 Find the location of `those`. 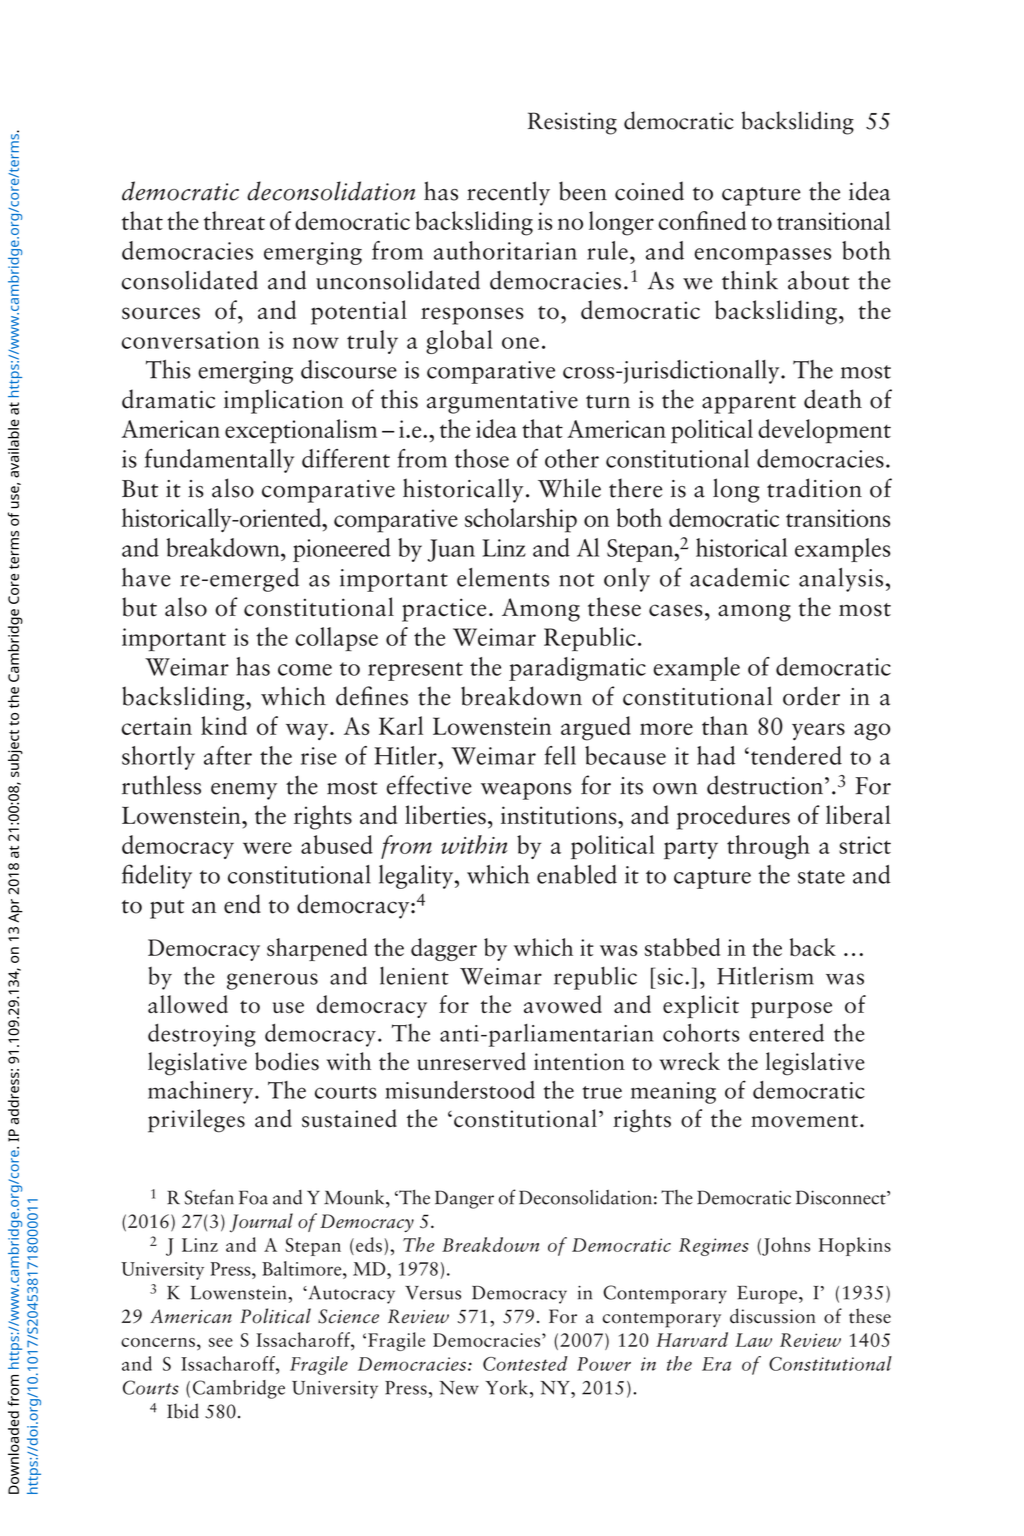

those is located at coordinates (482, 458).
